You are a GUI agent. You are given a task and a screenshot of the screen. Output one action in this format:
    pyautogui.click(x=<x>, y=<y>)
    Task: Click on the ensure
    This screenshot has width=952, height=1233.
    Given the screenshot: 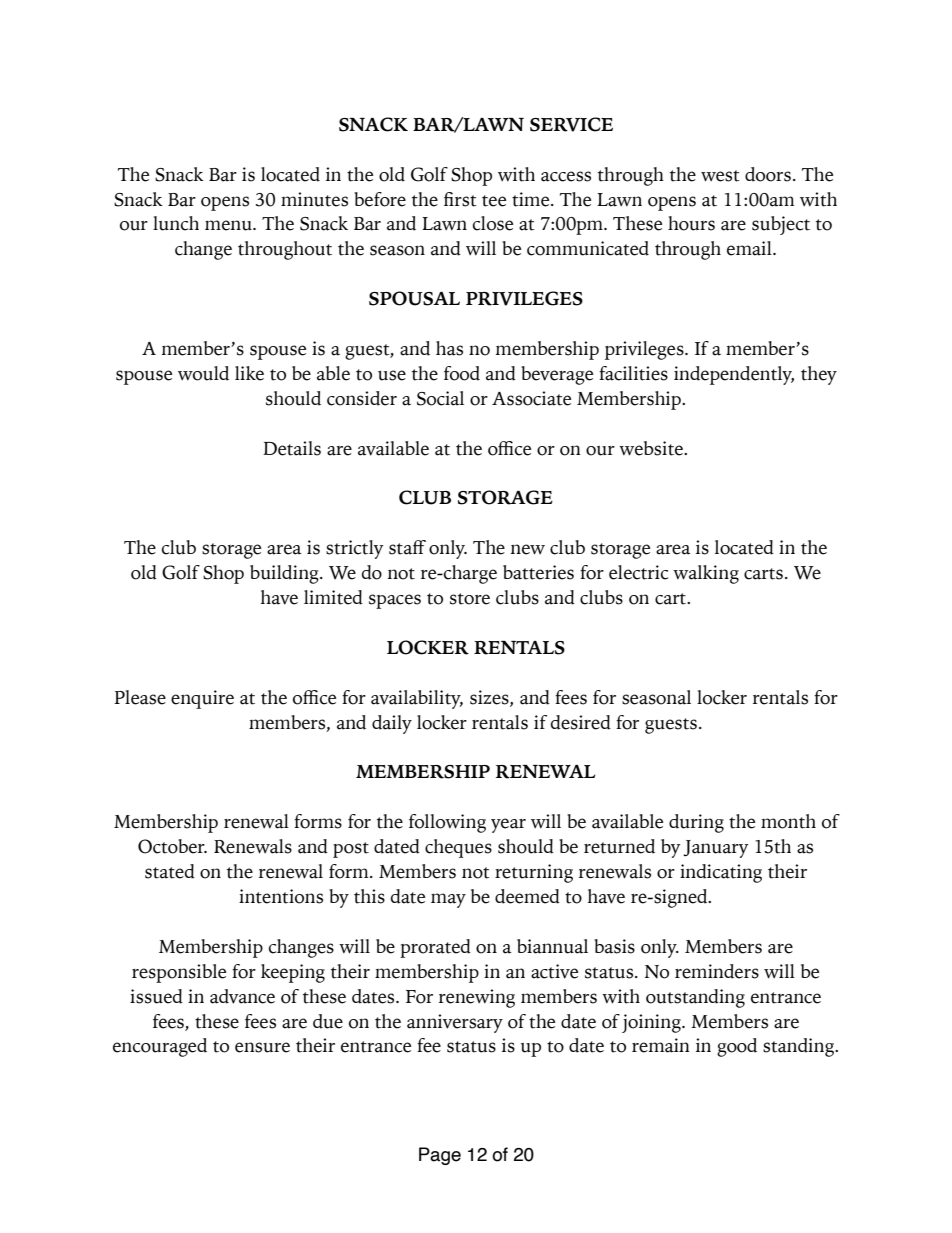 What is the action you would take?
    pyautogui.click(x=262, y=1047)
